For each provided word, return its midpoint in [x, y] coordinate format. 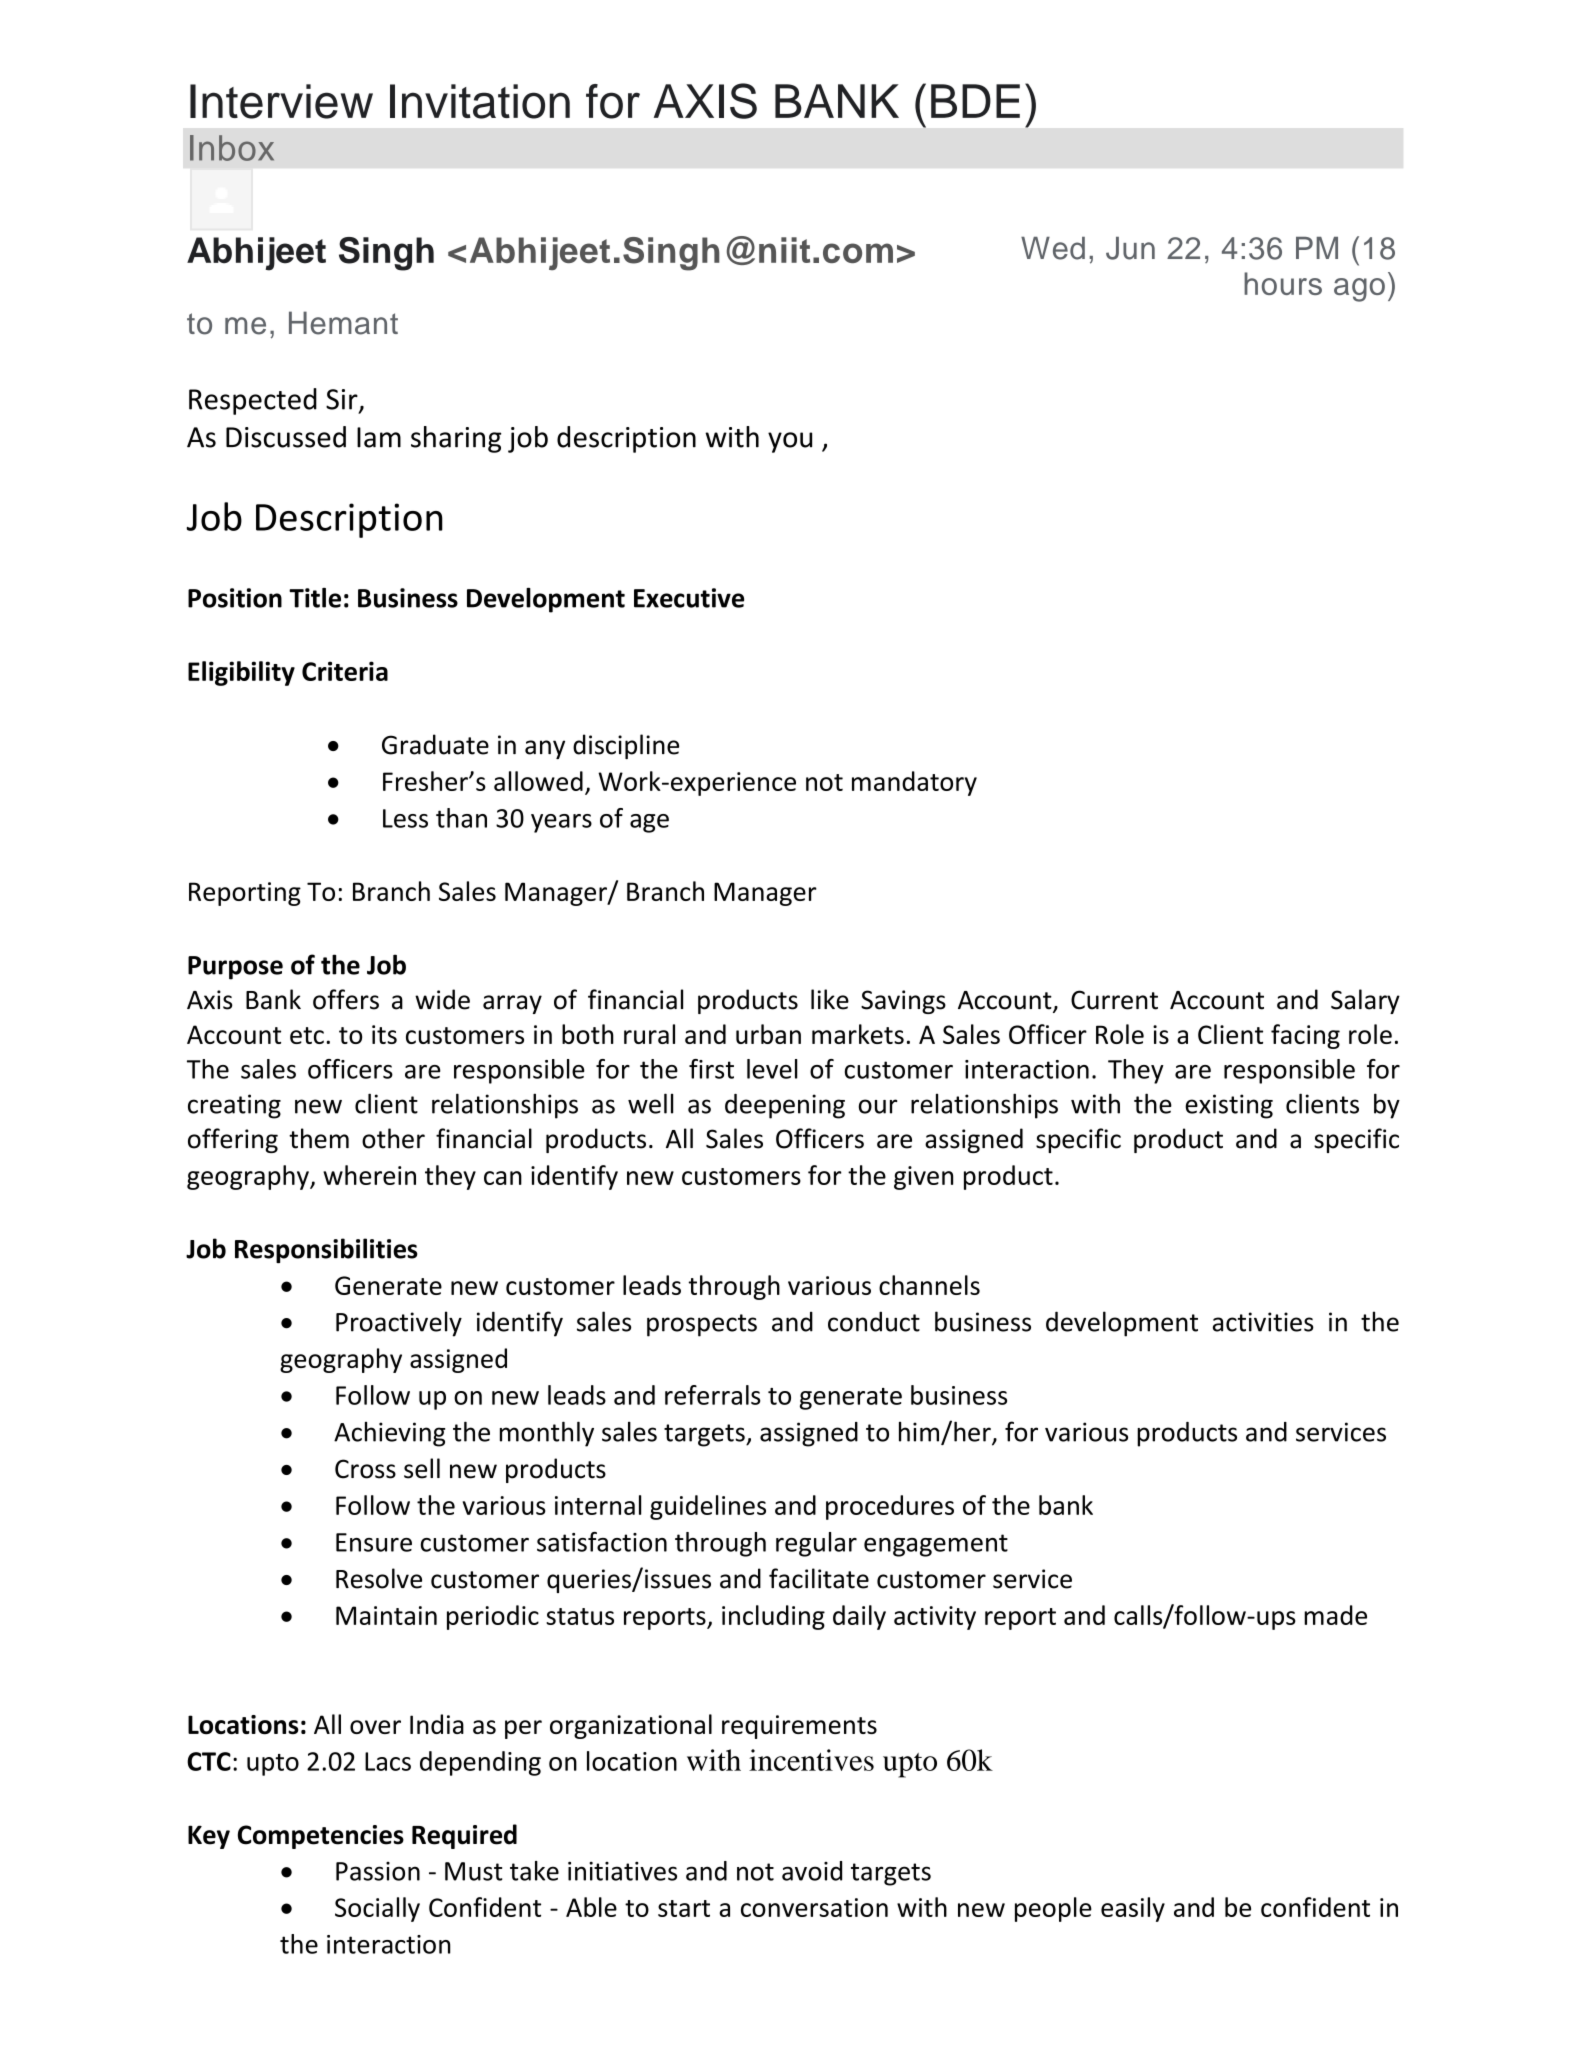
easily [1133, 1909]
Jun [1130, 248]
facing [1305, 1036]
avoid [812, 1871]
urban [768, 1034]
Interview [281, 101]
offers [346, 999]
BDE [975, 101]
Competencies [321, 1837]
